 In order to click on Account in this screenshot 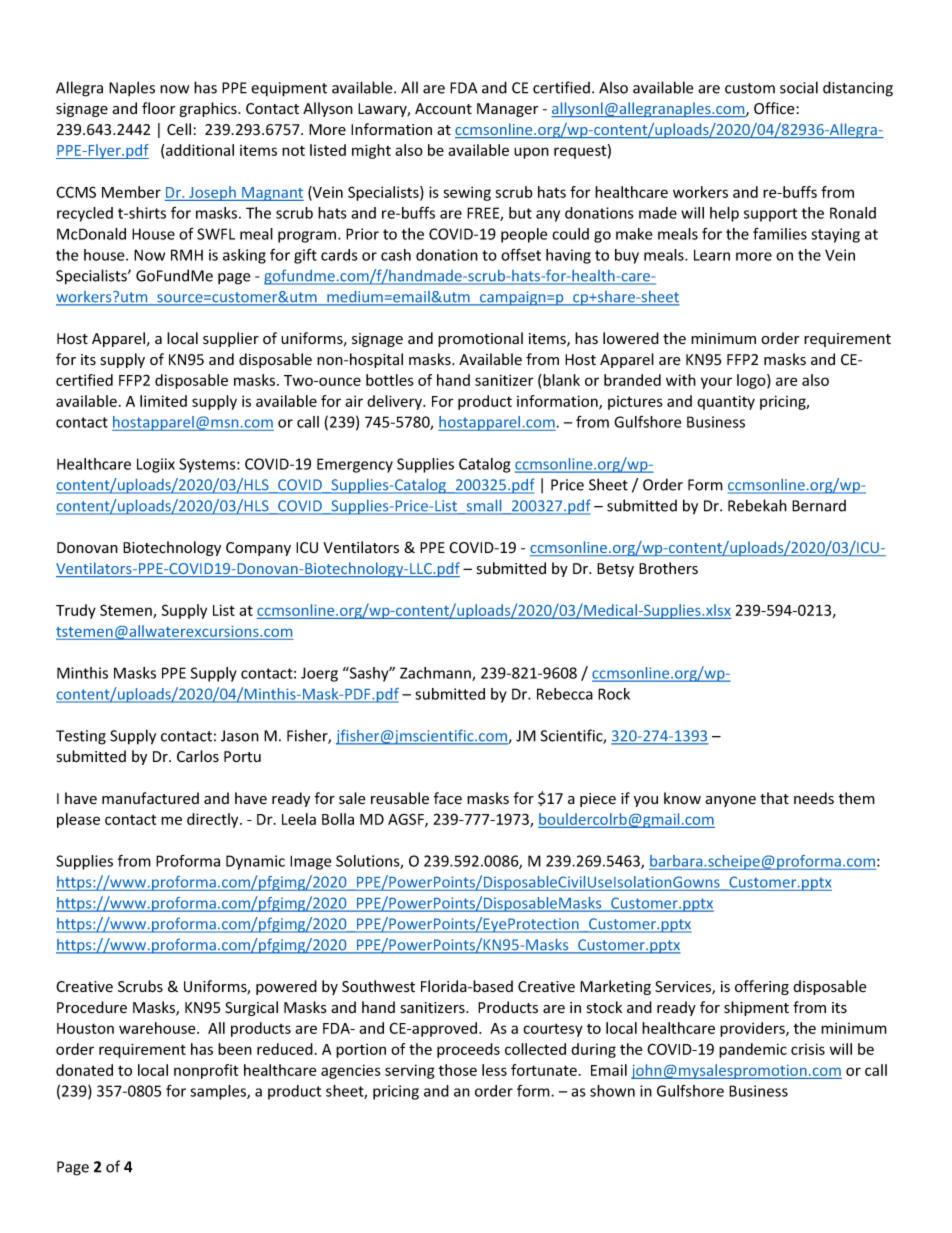, I will do `click(443, 109)`.
